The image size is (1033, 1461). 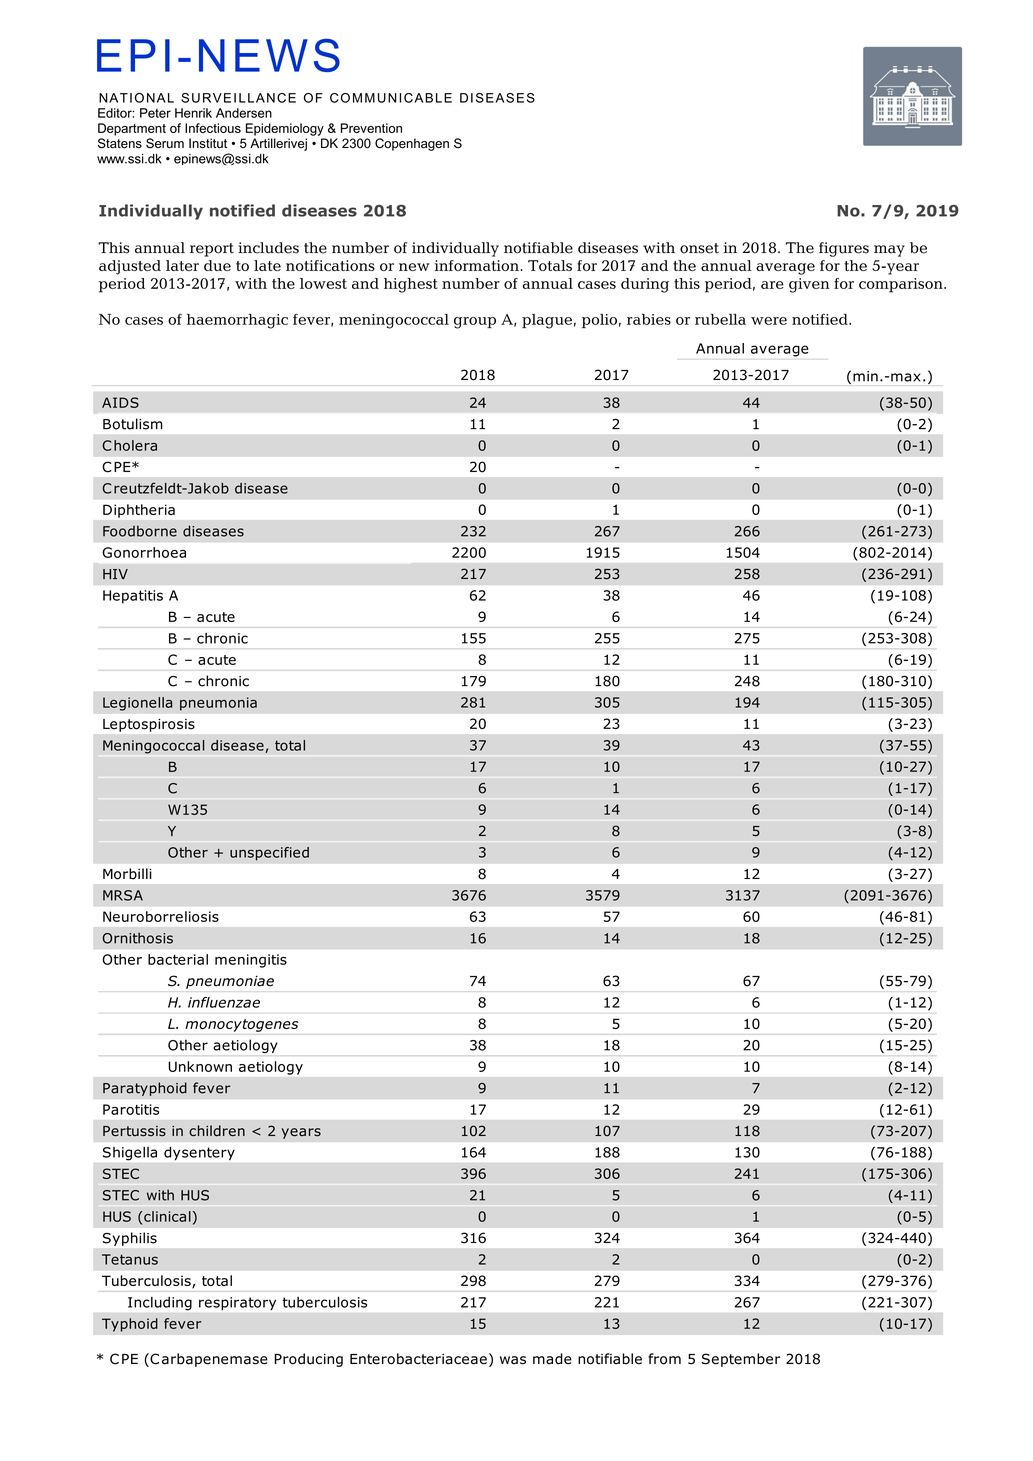 I want to click on Copenhagen, so click(x=412, y=144).
